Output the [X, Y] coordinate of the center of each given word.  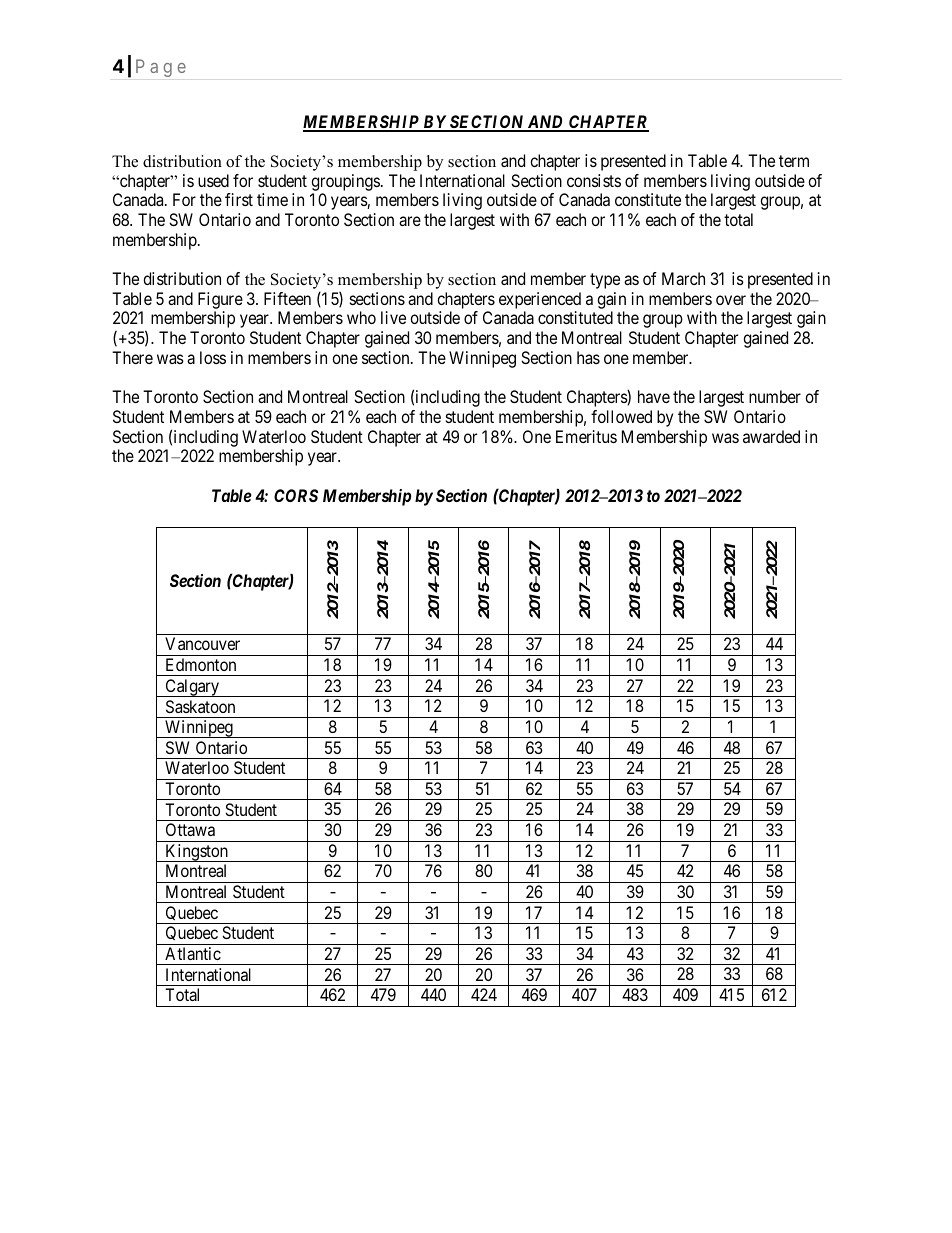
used [213, 180]
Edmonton [201, 664]
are [410, 221]
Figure [220, 300]
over [731, 300]
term [794, 161]
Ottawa [190, 829]
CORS [296, 495]
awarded [771, 436]
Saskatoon [200, 706]
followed [621, 416]
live [393, 317]
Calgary [192, 688]
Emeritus [586, 436]
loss [213, 357]
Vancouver [202, 643]
